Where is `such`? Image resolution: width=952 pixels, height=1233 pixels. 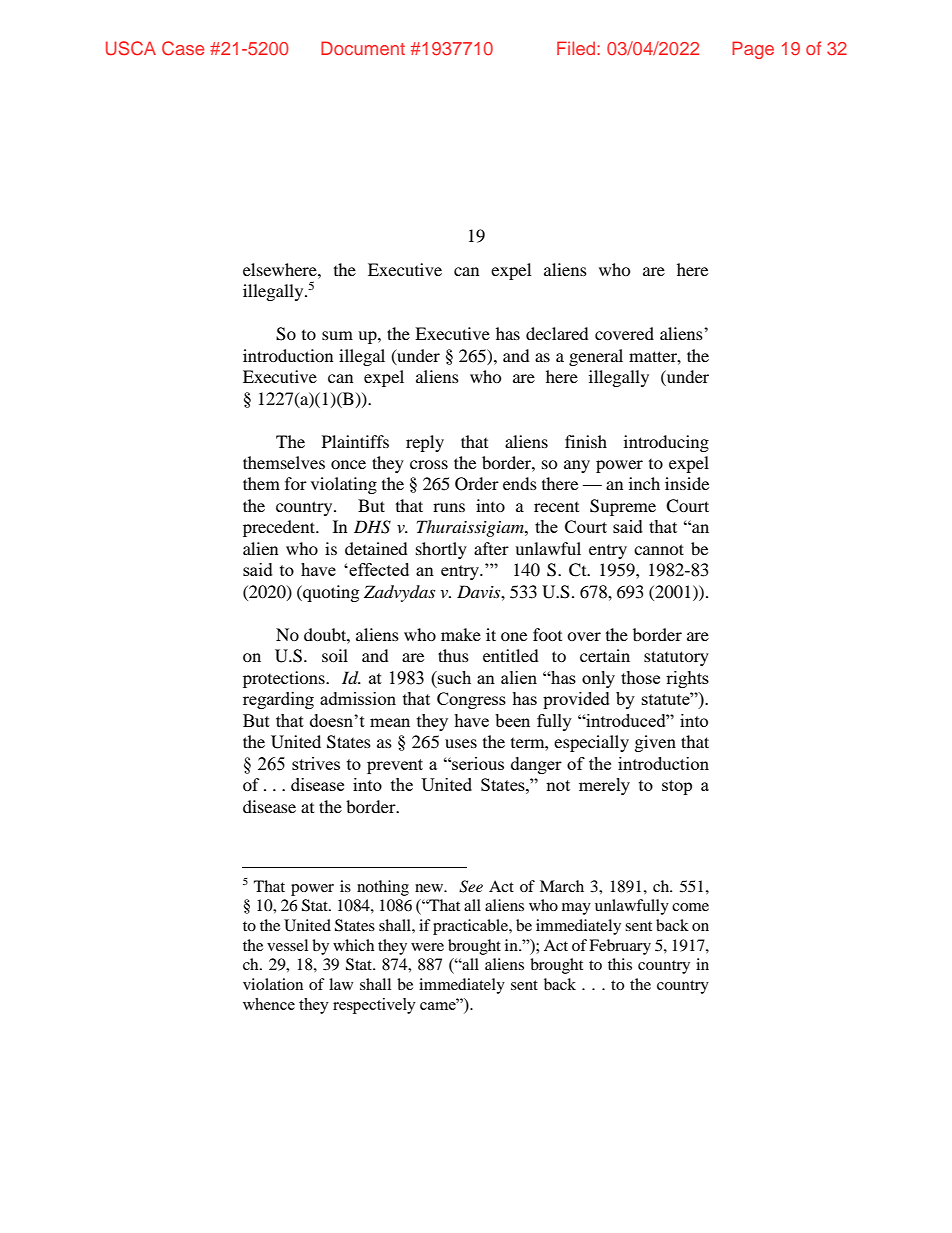
such is located at coordinates (453, 677).
